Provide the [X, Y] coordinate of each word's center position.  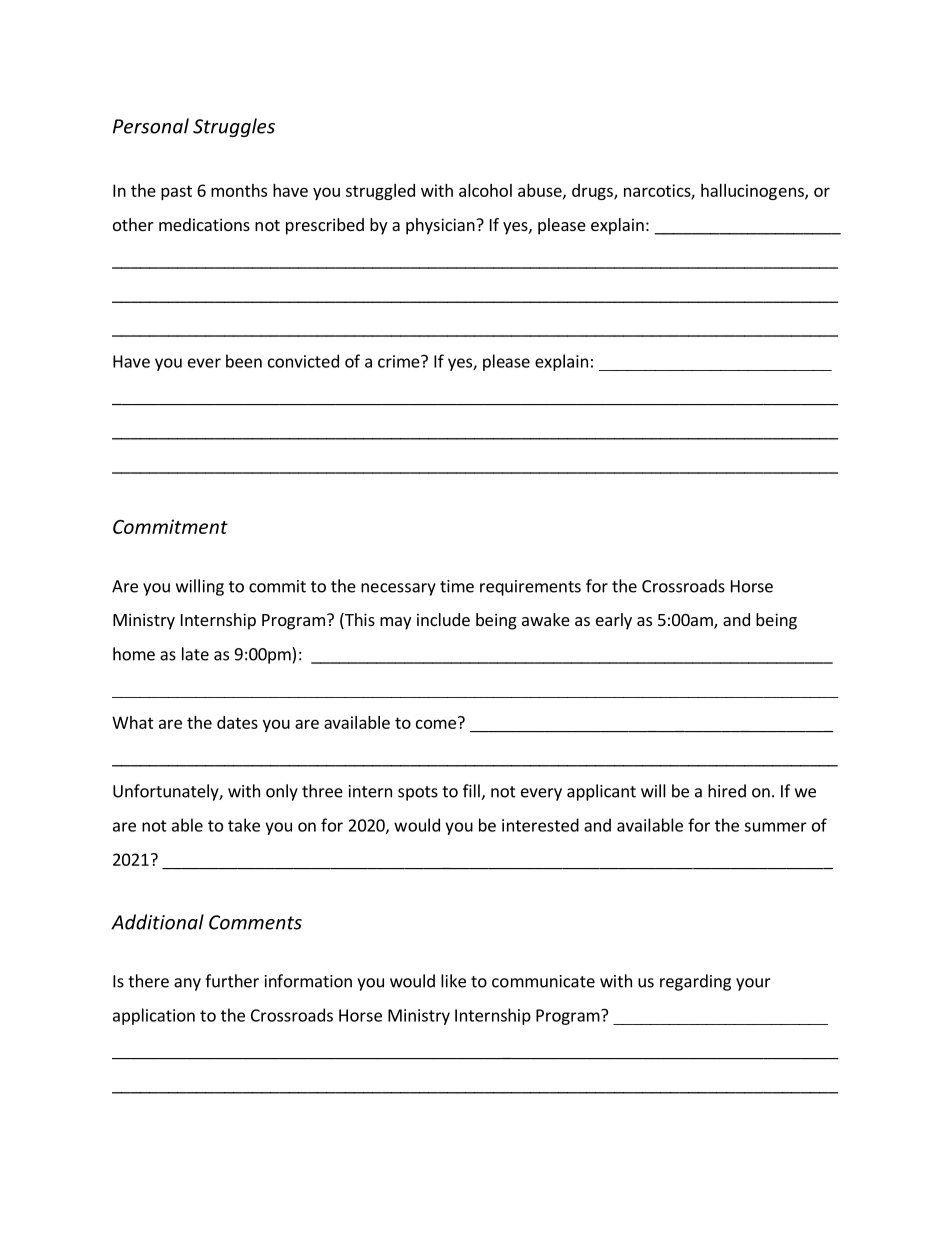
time [457, 586]
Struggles [234, 127]
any [187, 984]
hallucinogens [753, 192]
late [195, 654]
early [614, 621]
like [453, 981]
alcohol [485, 190]
